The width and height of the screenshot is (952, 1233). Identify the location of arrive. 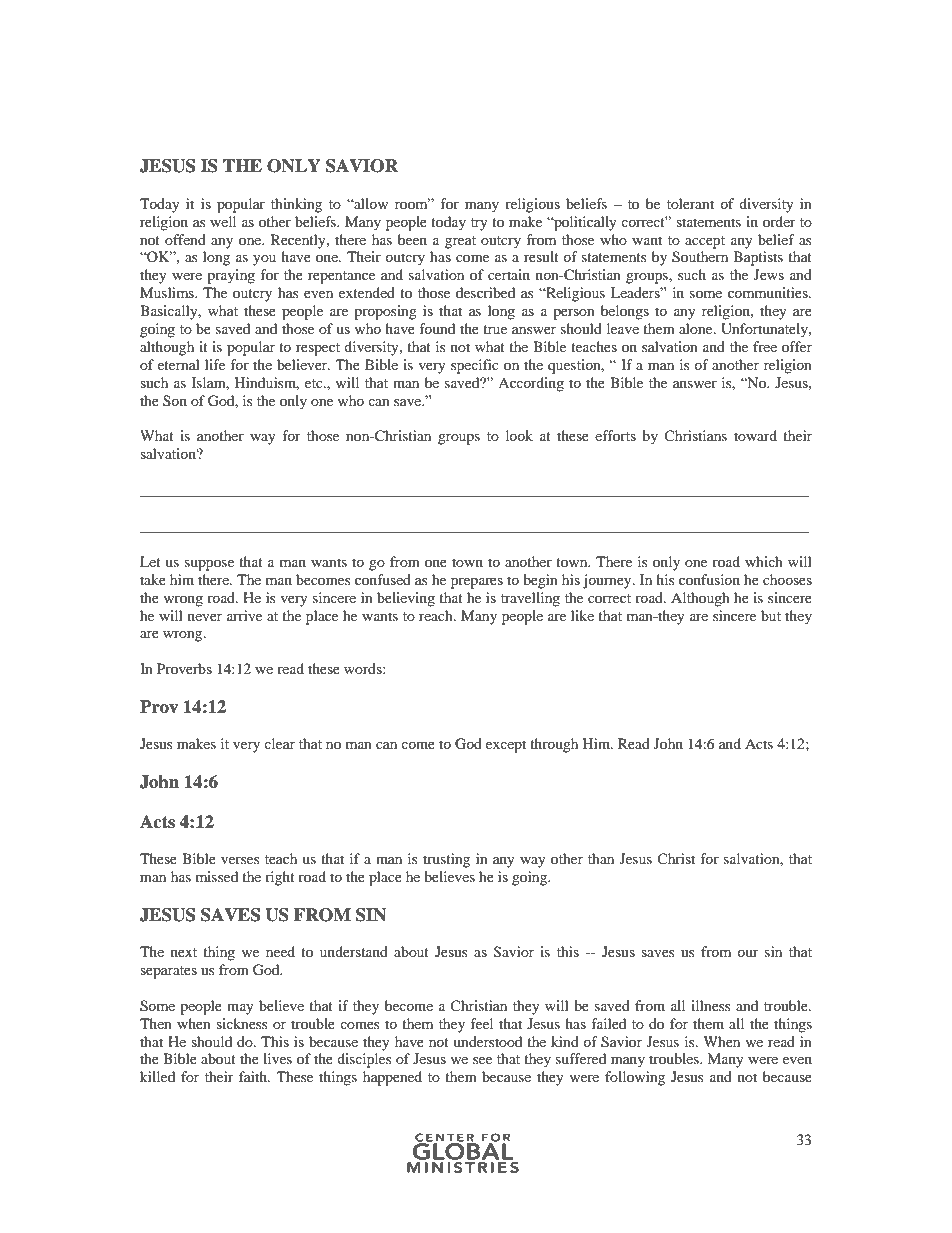
(244, 615).
